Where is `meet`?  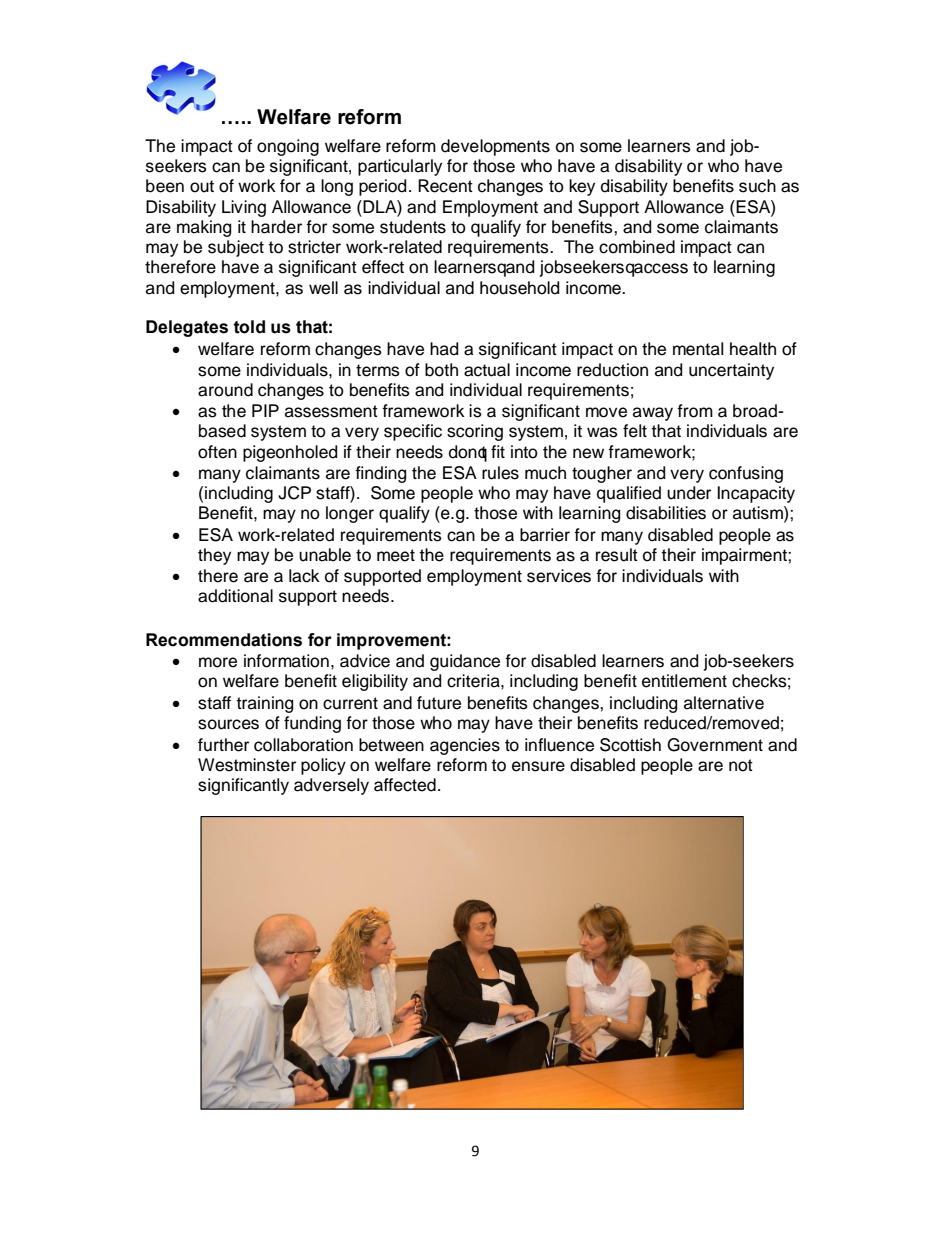 meet is located at coordinates (396, 555).
